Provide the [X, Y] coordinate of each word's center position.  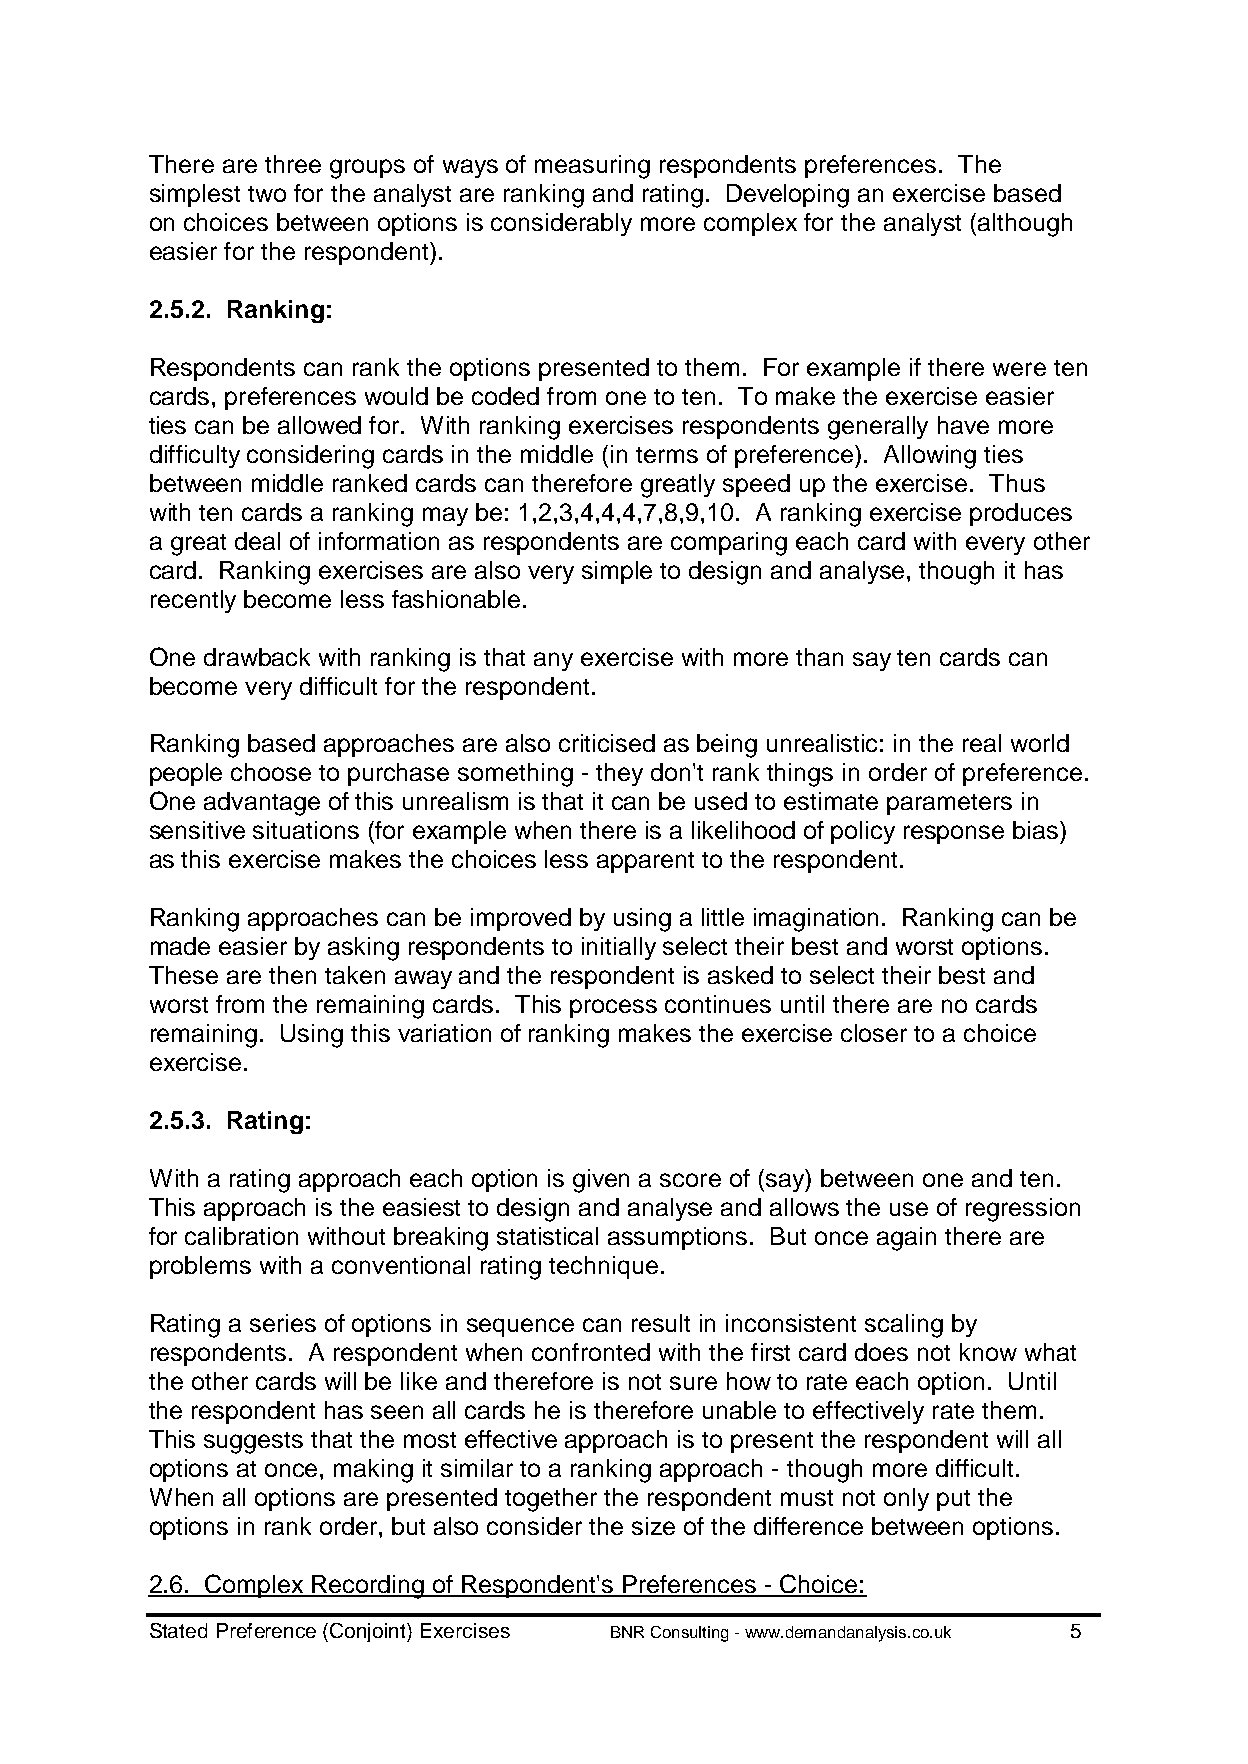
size [653, 1526]
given [601, 1181]
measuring [592, 167]
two [267, 194]
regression [1023, 1210]
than [819, 657]
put [953, 1500]
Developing [788, 196]
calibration [241, 1236]
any [553, 661]
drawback [257, 657]
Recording [369, 1587]
